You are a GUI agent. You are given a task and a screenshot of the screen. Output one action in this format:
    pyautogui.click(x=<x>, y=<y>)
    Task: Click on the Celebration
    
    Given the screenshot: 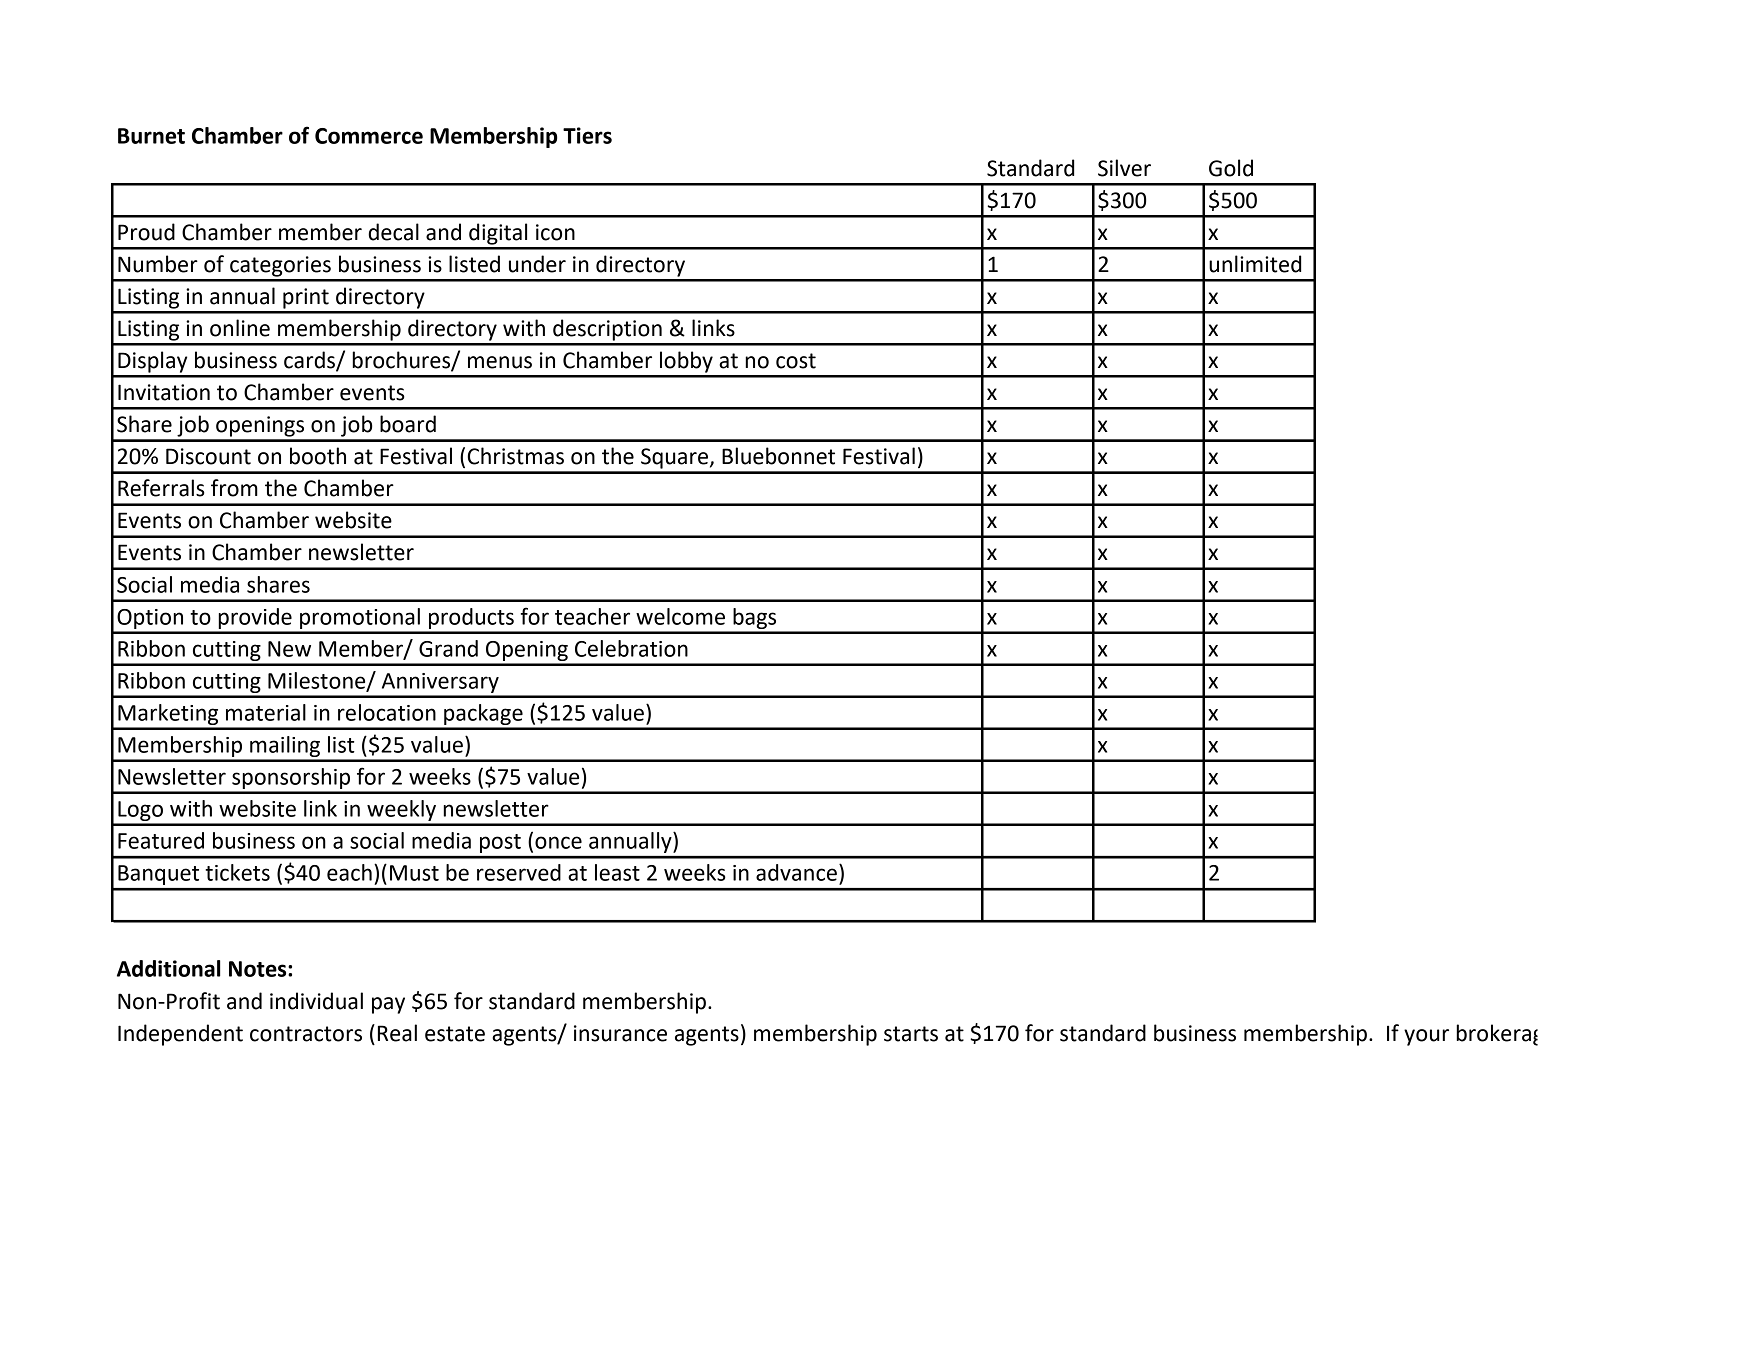 What is the action you would take?
    pyautogui.click(x=631, y=648)
